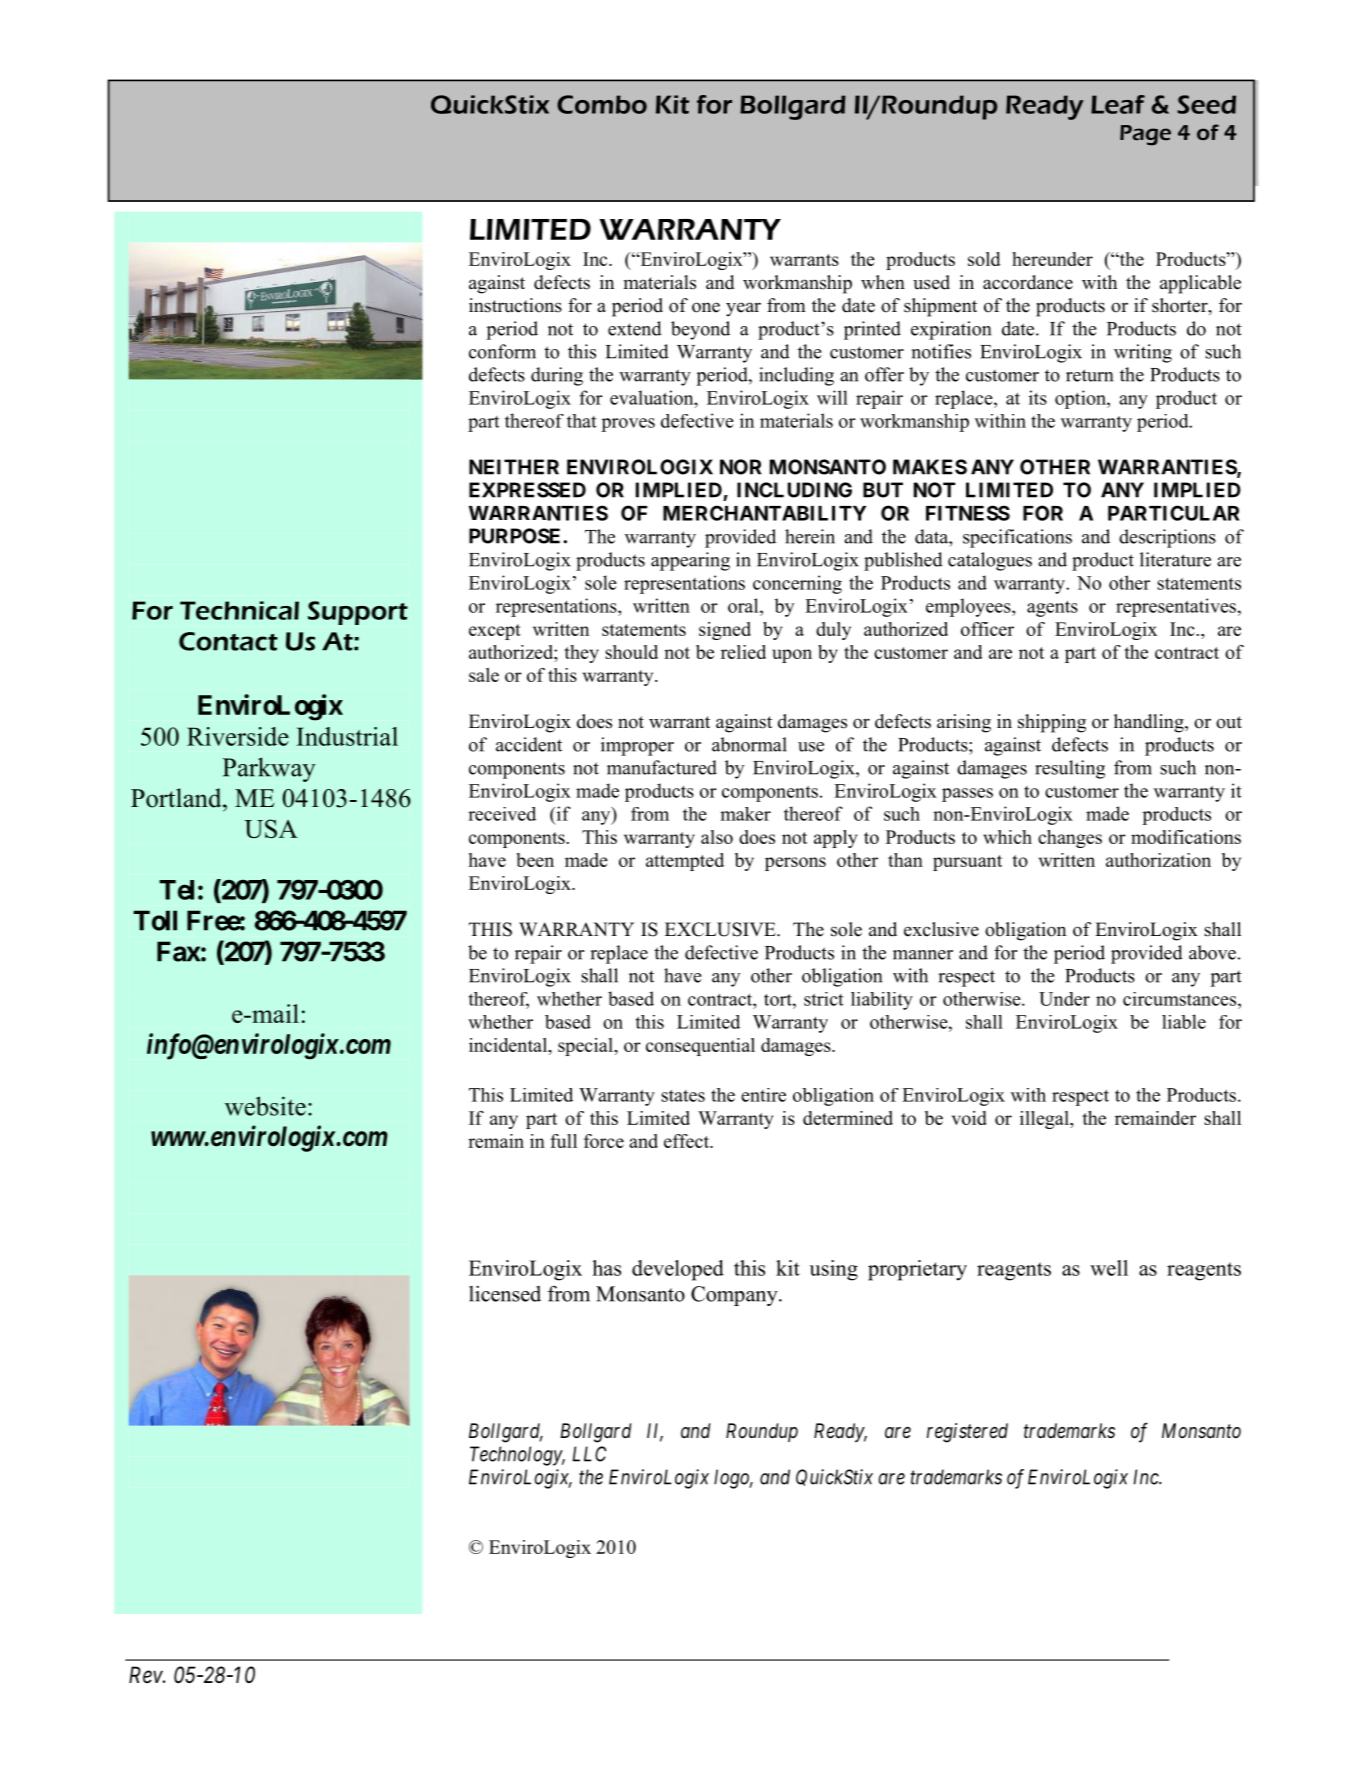 The height and width of the screenshot is (1769, 1367). Describe the element at coordinates (700, 1047) in the screenshot. I see `consequential` at that location.
